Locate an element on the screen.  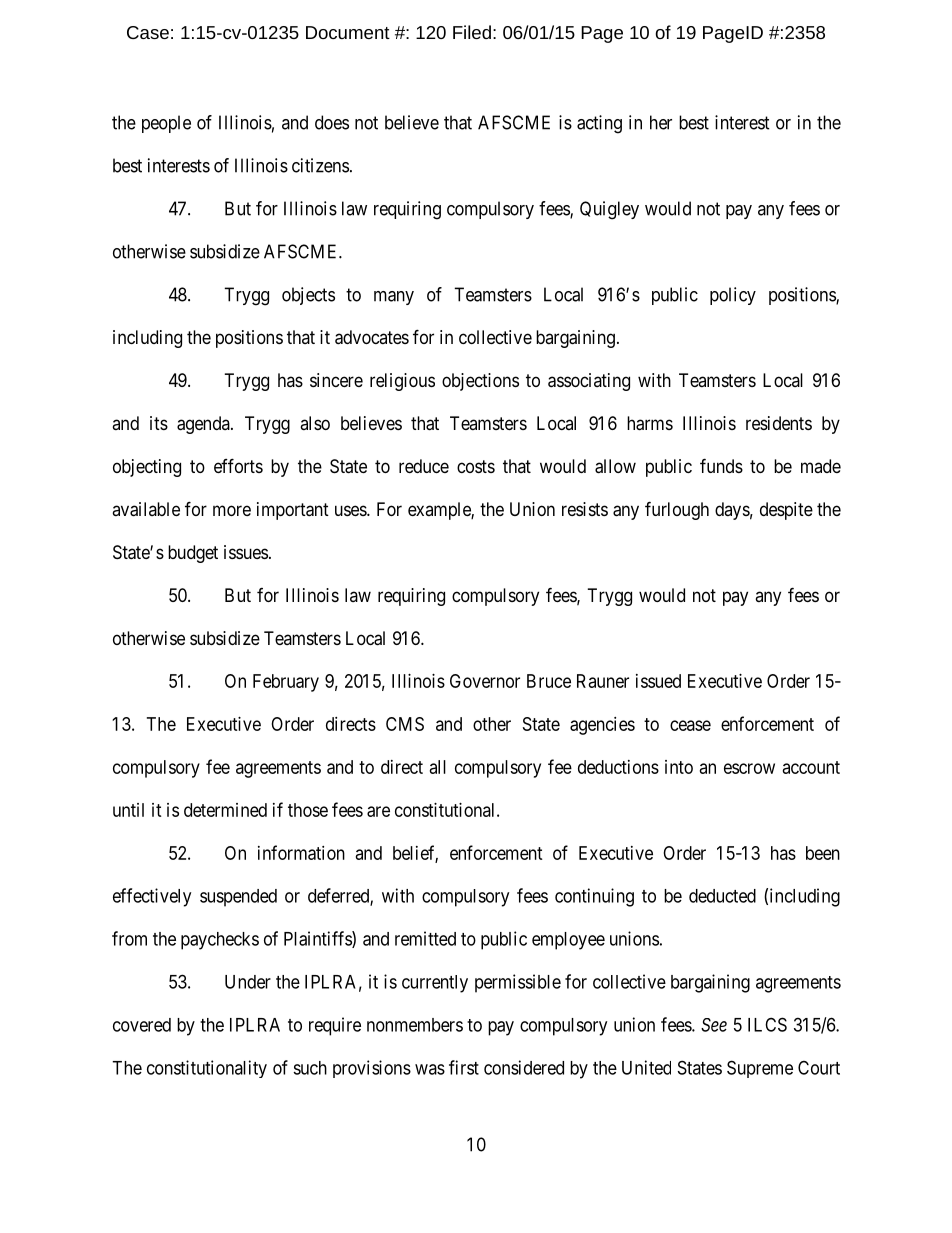
many is located at coordinates (394, 298).
